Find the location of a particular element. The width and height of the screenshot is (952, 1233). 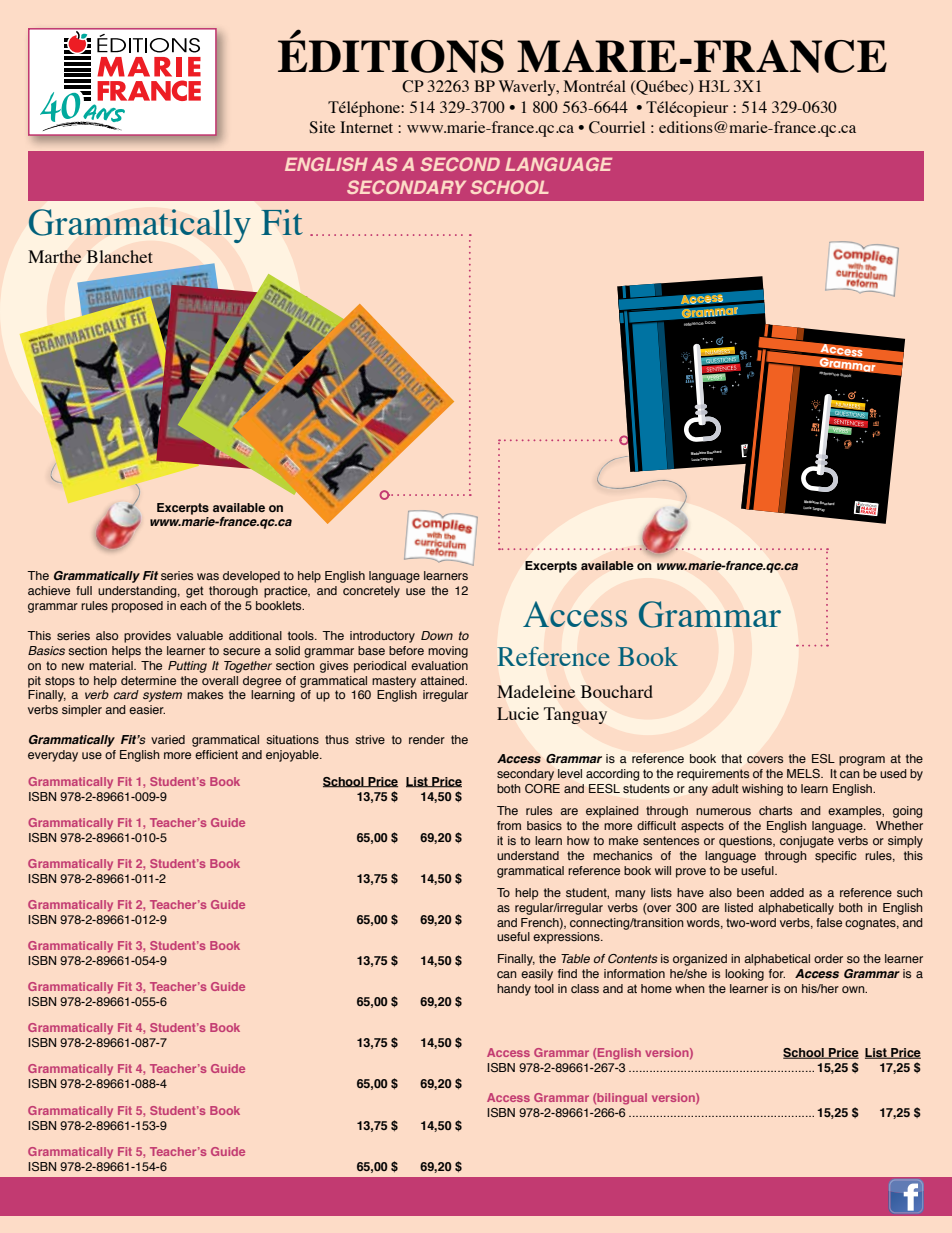

handy is located at coordinates (514, 990).
